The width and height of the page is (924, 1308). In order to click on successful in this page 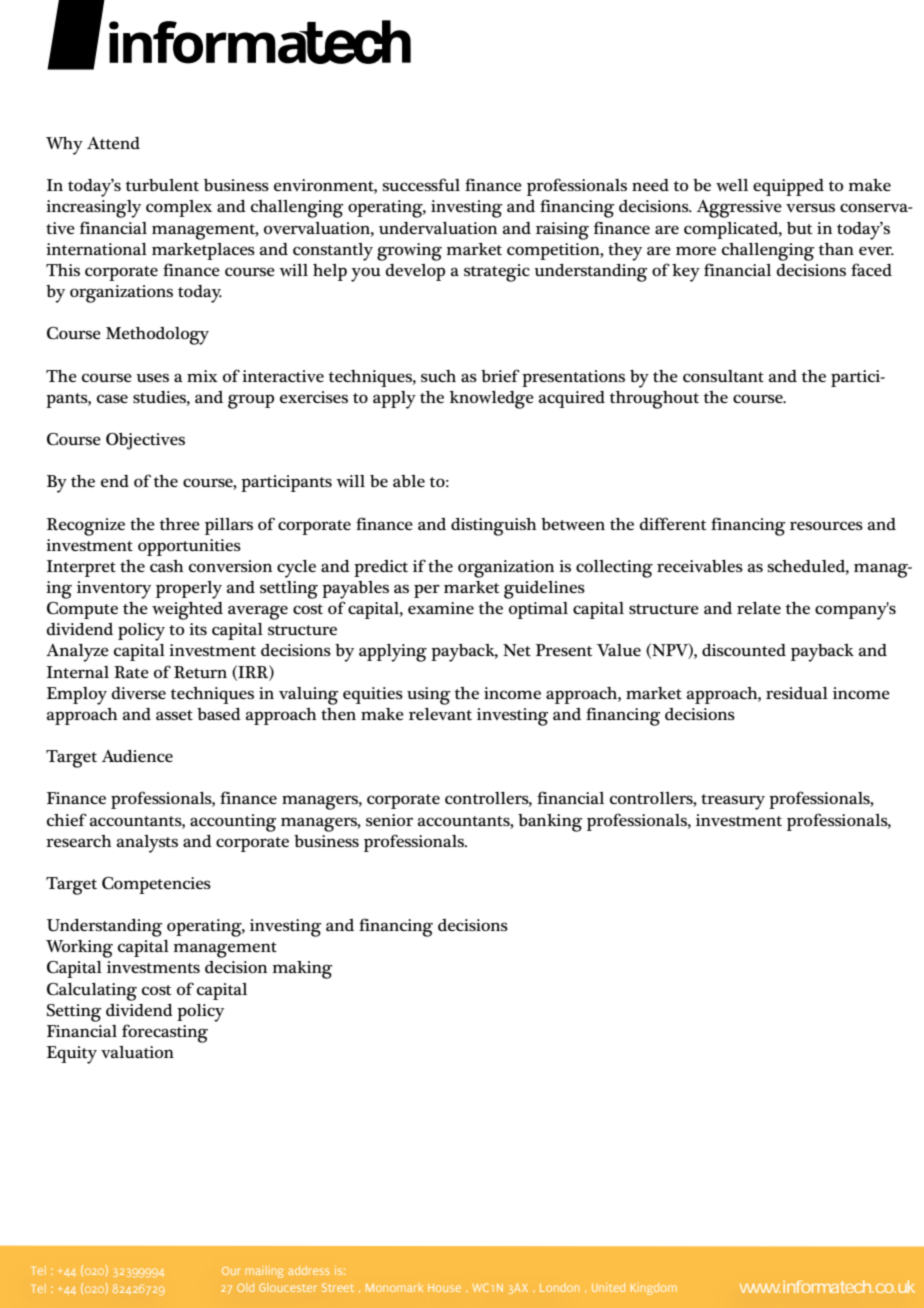, I will do `click(421, 184)`.
